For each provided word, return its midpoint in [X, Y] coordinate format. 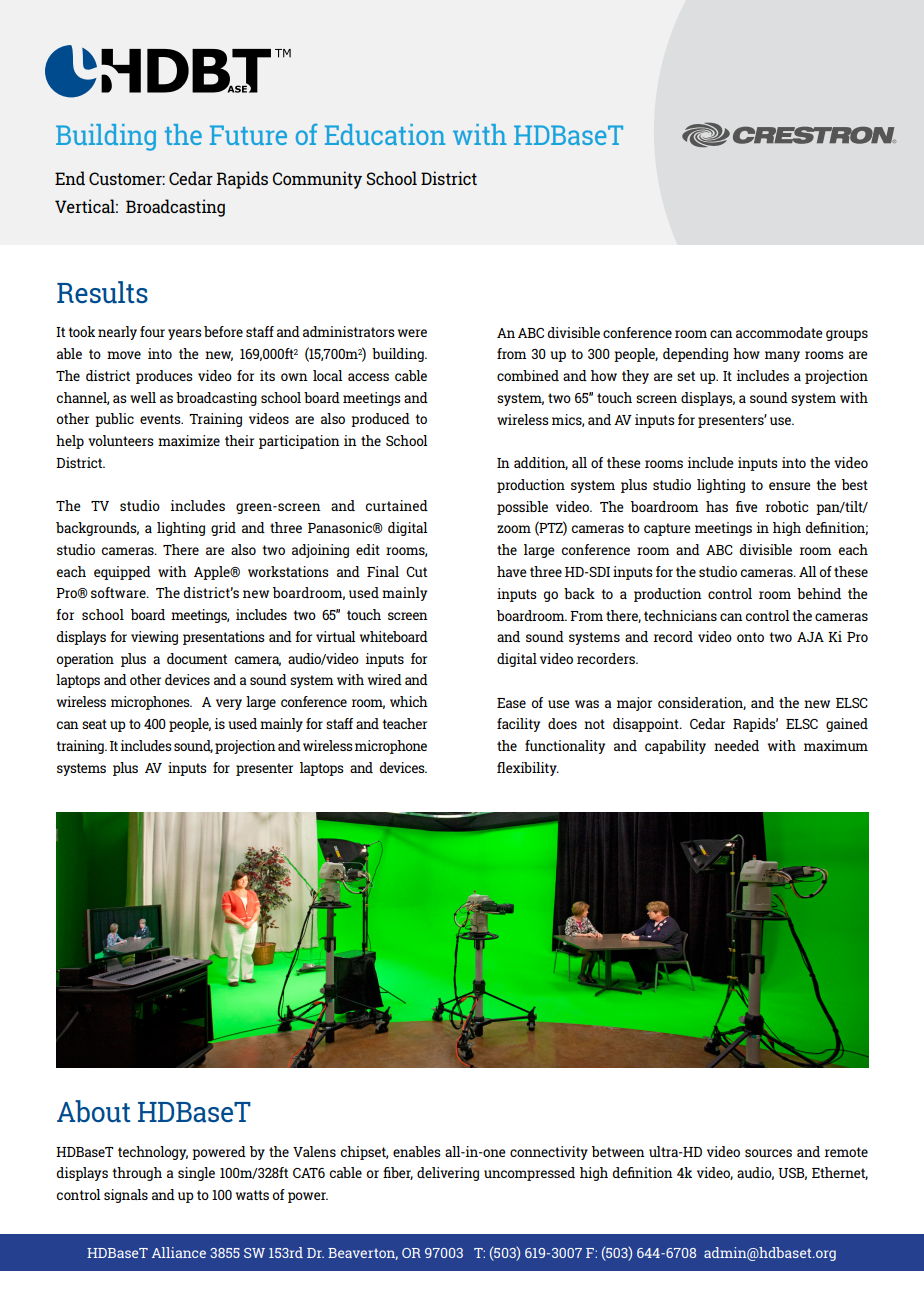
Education [385, 134]
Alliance [179, 1252]
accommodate [779, 332]
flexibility [528, 769]
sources [768, 1153]
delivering [448, 1174]
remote [846, 1152]
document [197, 658]
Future [248, 135]
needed [736, 745]
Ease [511, 703]
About [94, 1111]
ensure [790, 486]
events [161, 419]
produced [380, 420]
